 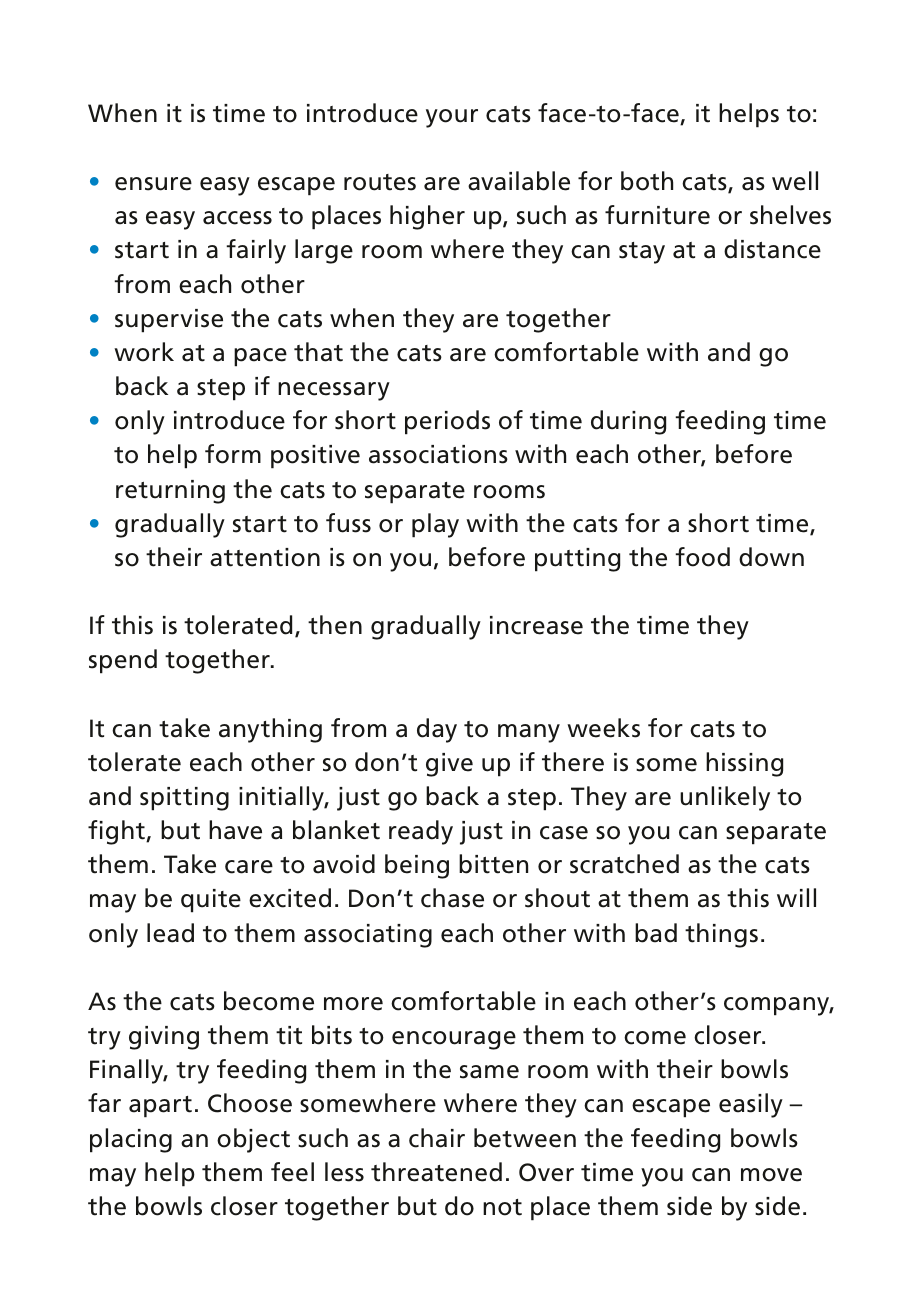 What do you see at coordinates (131, 1140) in the page?
I see `placing` at bounding box center [131, 1140].
